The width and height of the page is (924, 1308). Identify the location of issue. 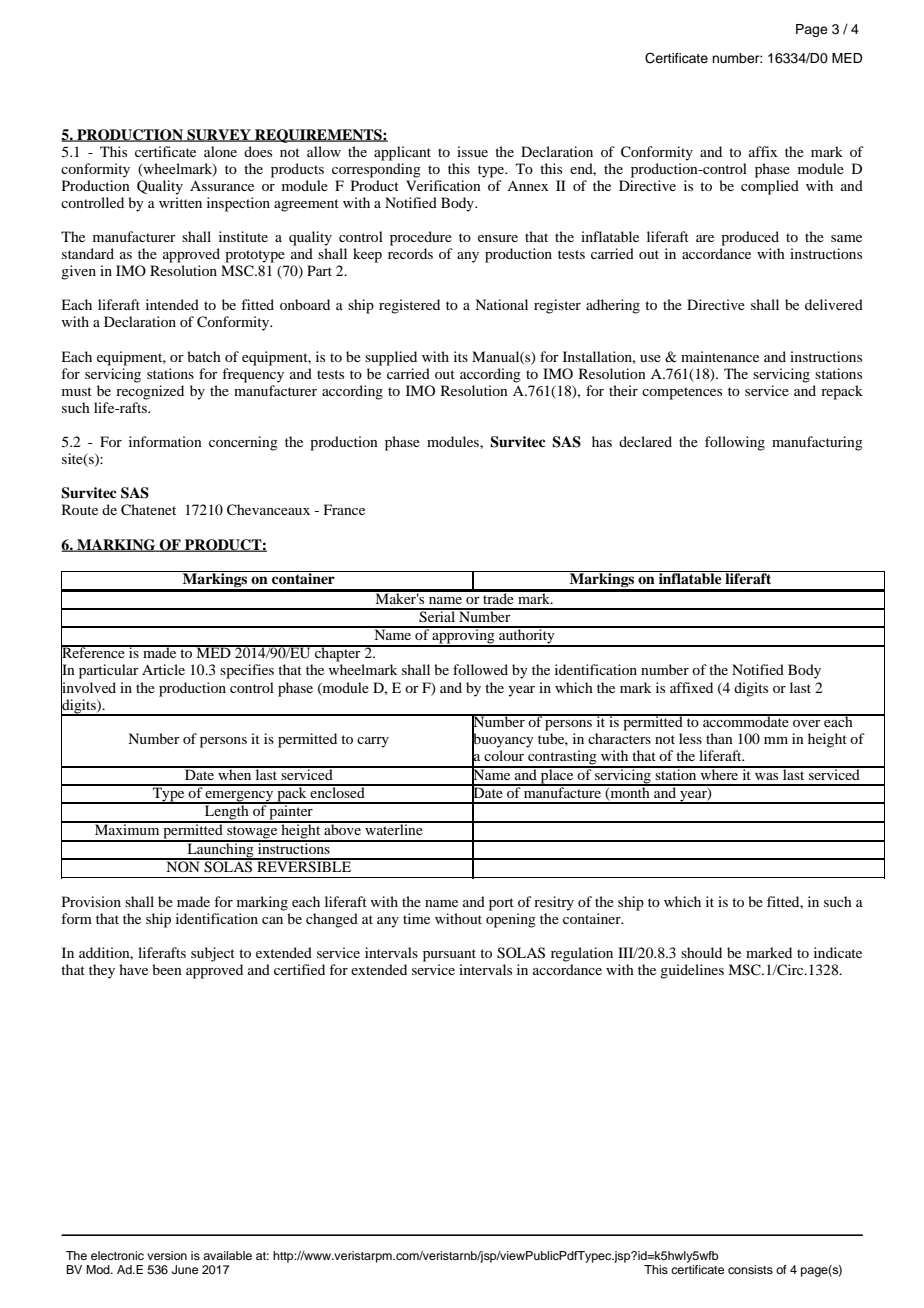
(472, 151).
